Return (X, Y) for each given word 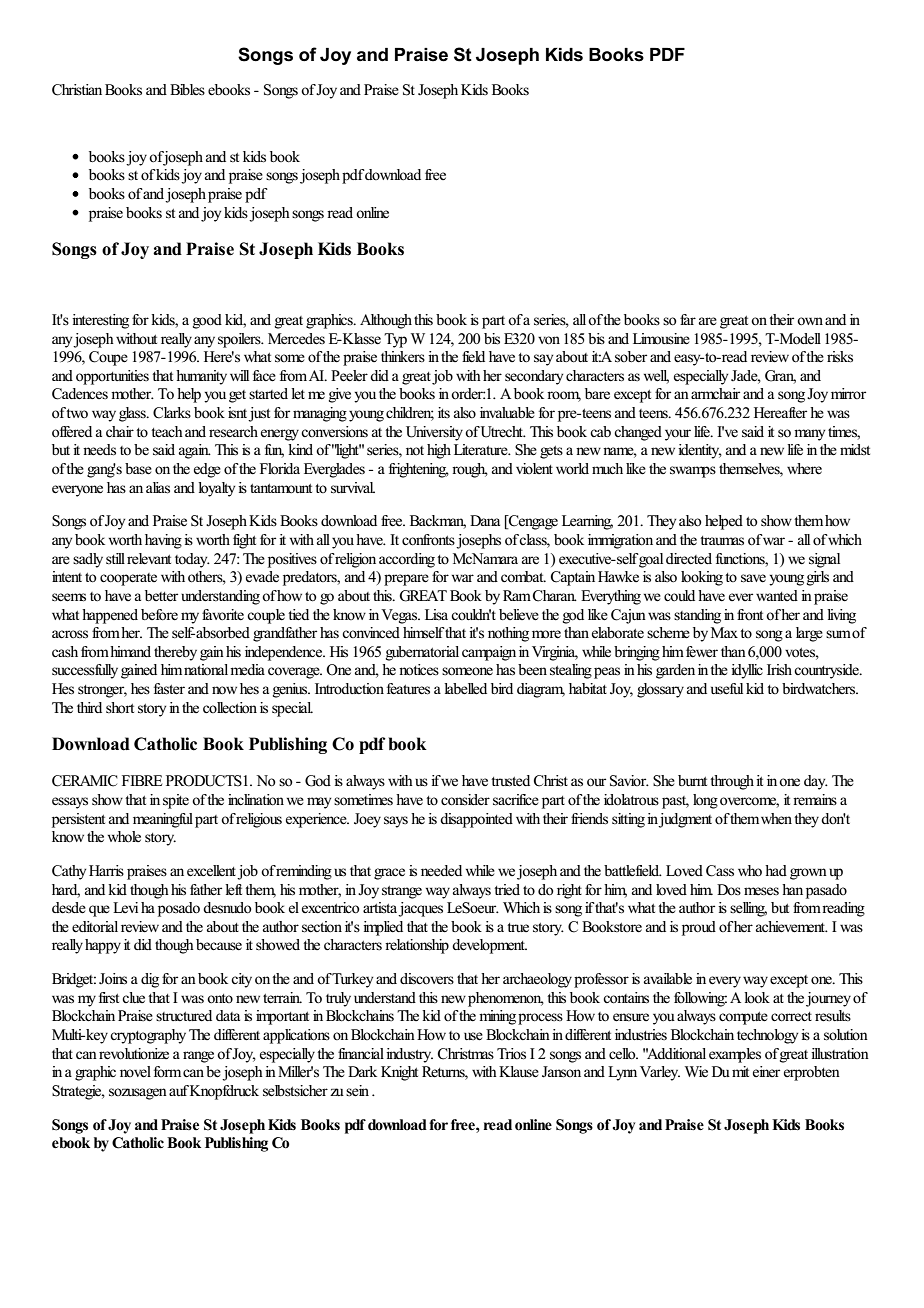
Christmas (466, 1054)
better (161, 595)
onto (220, 998)
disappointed (476, 820)
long (705, 801)
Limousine (661, 339)
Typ (395, 340)
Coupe (108, 358)
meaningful (163, 820)
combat (523, 576)
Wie (696, 1071)
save (753, 578)
